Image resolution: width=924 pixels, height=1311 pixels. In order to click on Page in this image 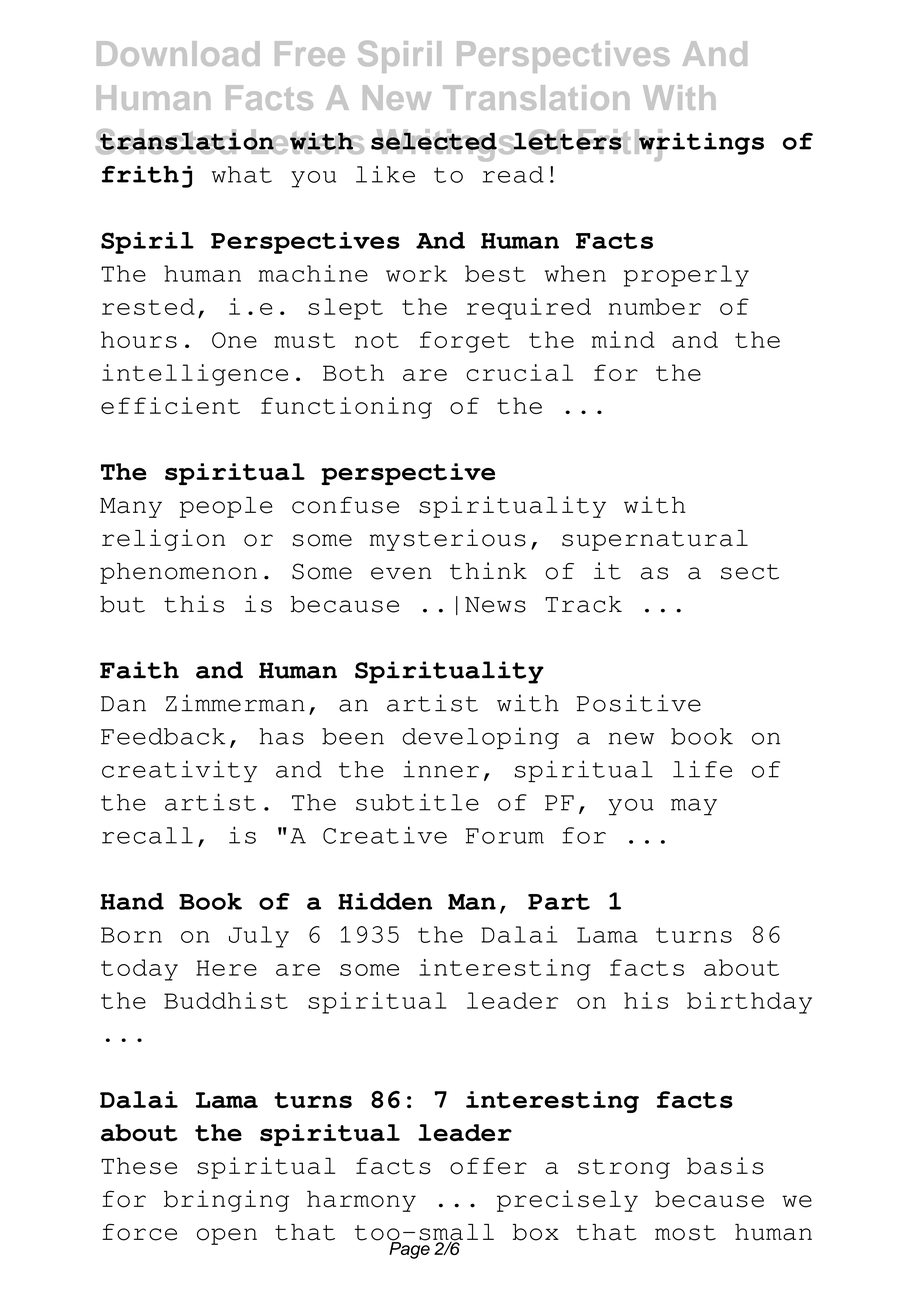, I will do `click(409, 1249)`.
